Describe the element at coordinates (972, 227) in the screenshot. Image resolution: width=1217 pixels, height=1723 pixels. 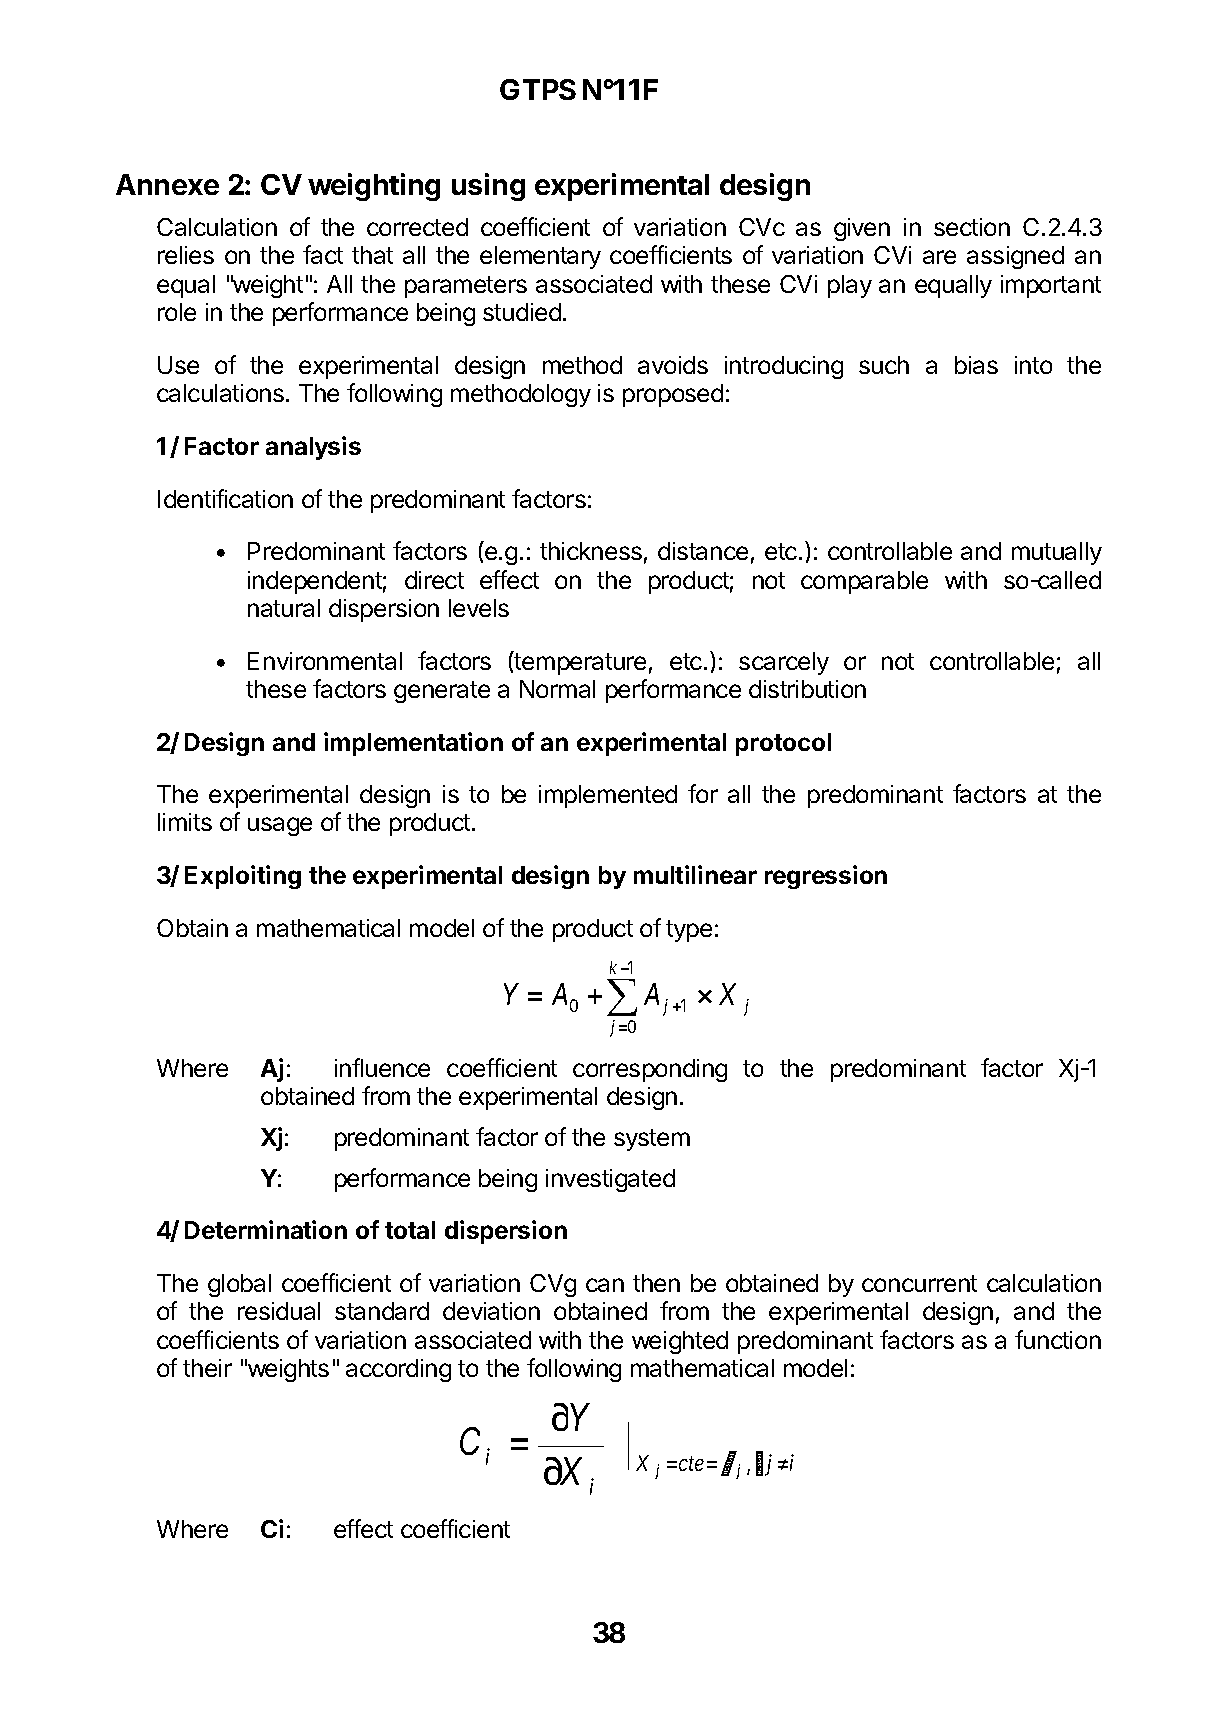
I see `section` at that location.
